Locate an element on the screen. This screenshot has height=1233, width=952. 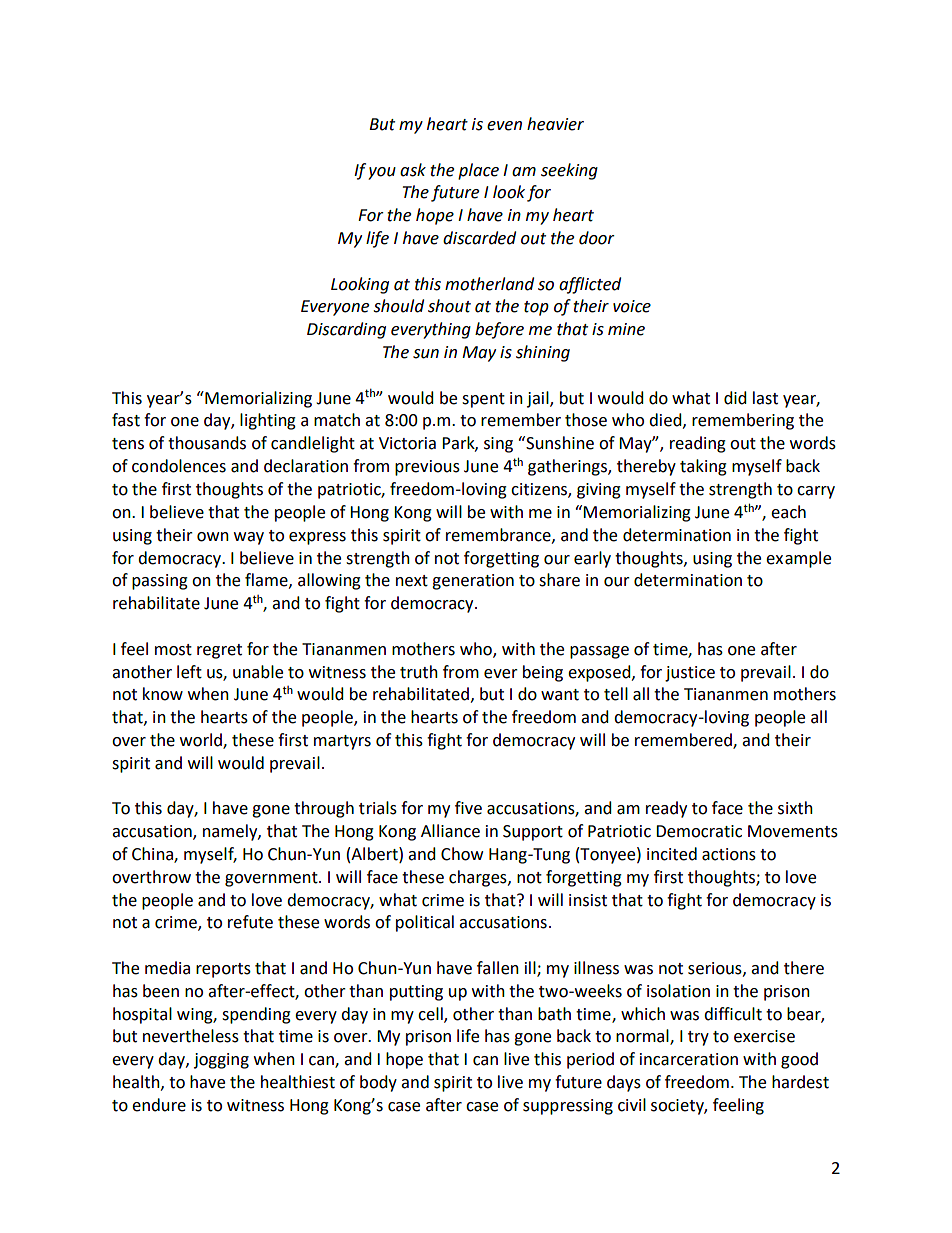
body is located at coordinates (378, 1083).
